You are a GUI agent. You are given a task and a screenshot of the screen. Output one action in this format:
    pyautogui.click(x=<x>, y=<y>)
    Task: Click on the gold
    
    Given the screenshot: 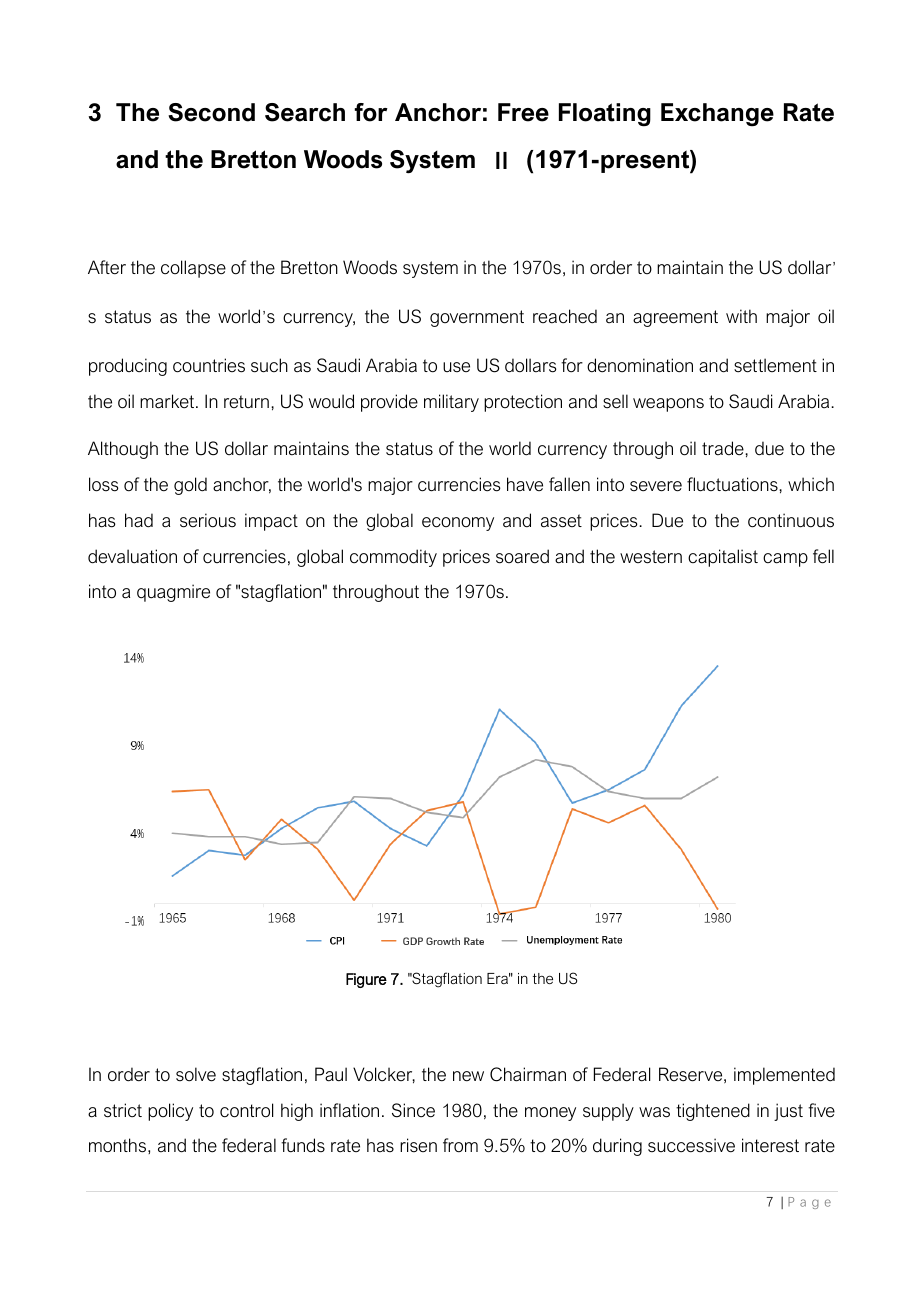 What is the action you would take?
    pyautogui.click(x=190, y=486)
